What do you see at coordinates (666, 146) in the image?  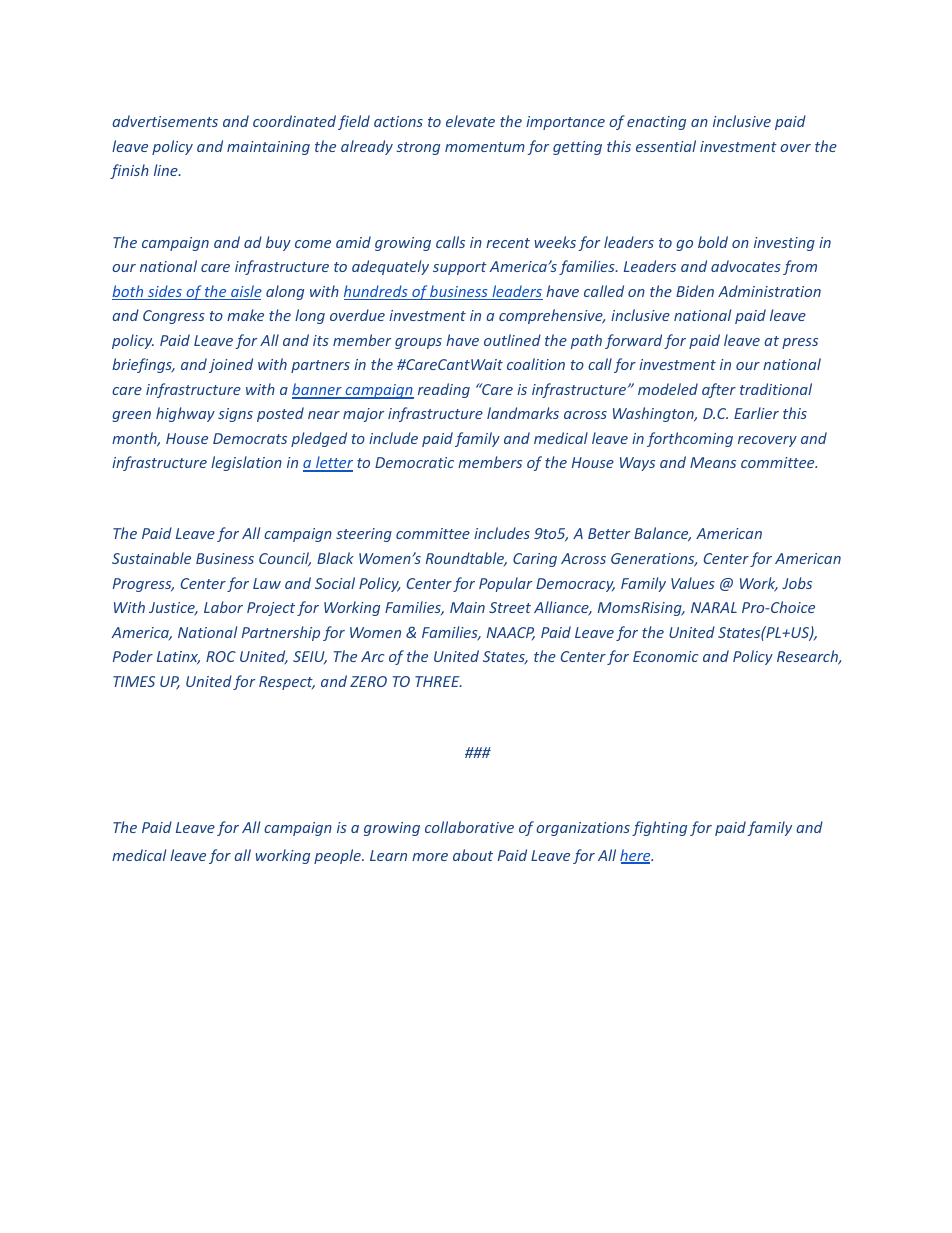 I see `essential` at bounding box center [666, 146].
